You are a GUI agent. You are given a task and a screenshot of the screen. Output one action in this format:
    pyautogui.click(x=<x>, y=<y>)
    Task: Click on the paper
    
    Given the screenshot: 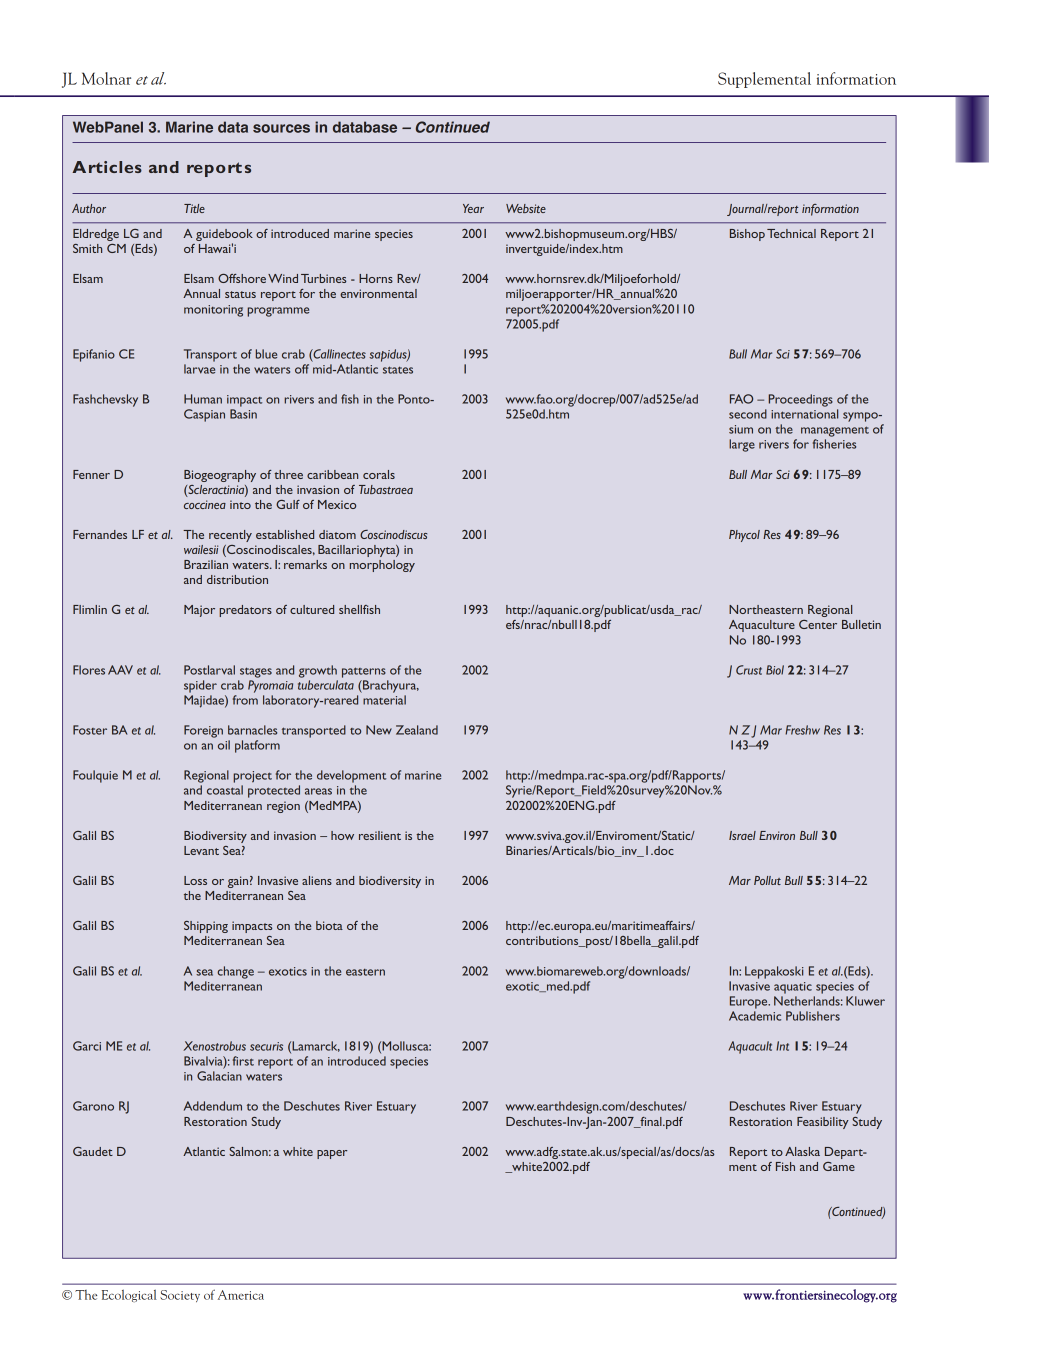 What is the action you would take?
    pyautogui.click(x=332, y=1154)
